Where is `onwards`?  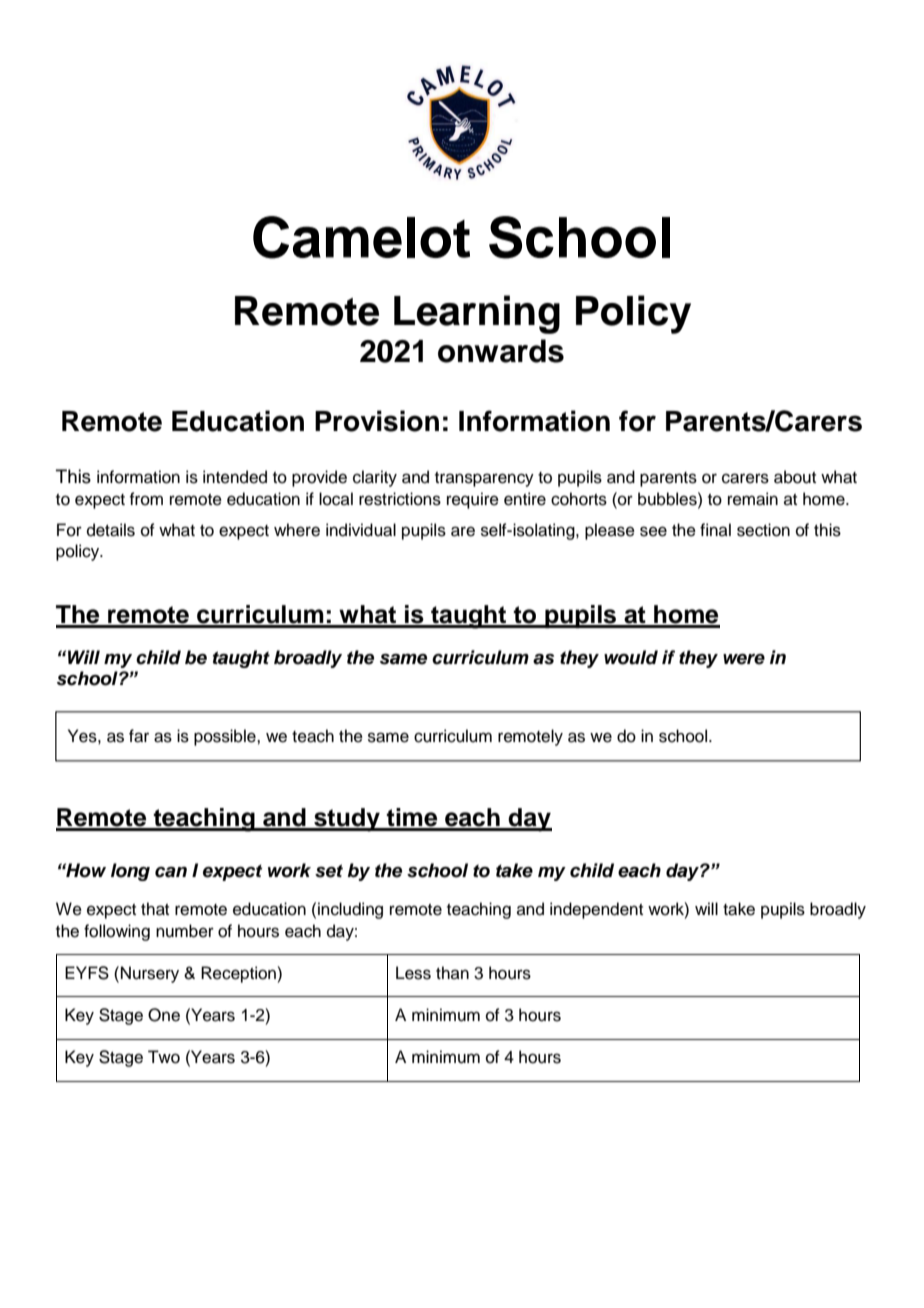 onwards is located at coordinates (501, 351).
